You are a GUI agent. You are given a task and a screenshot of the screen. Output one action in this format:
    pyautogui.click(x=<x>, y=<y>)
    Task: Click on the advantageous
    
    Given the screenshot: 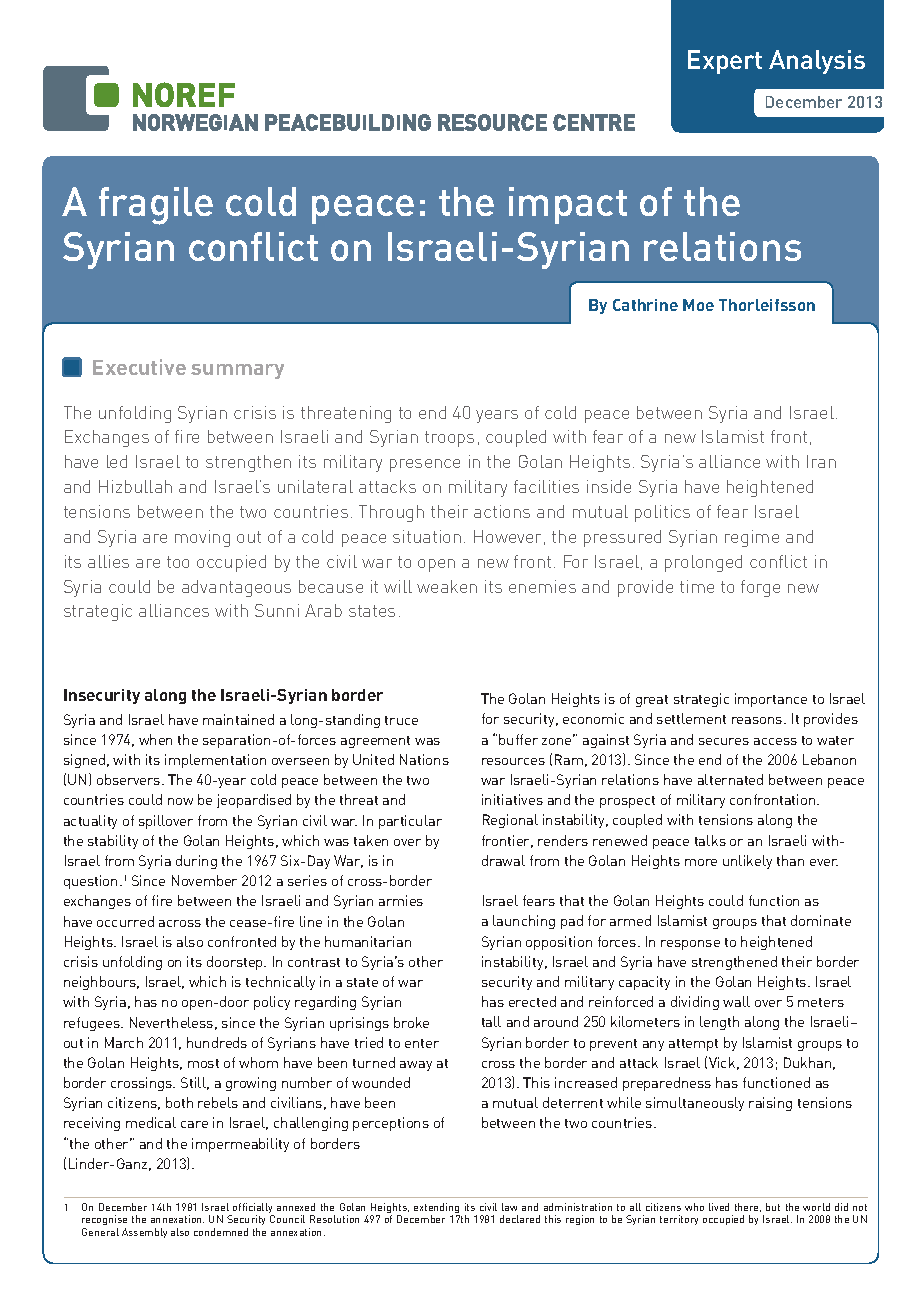 What is the action you would take?
    pyautogui.click(x=236, y=588)
